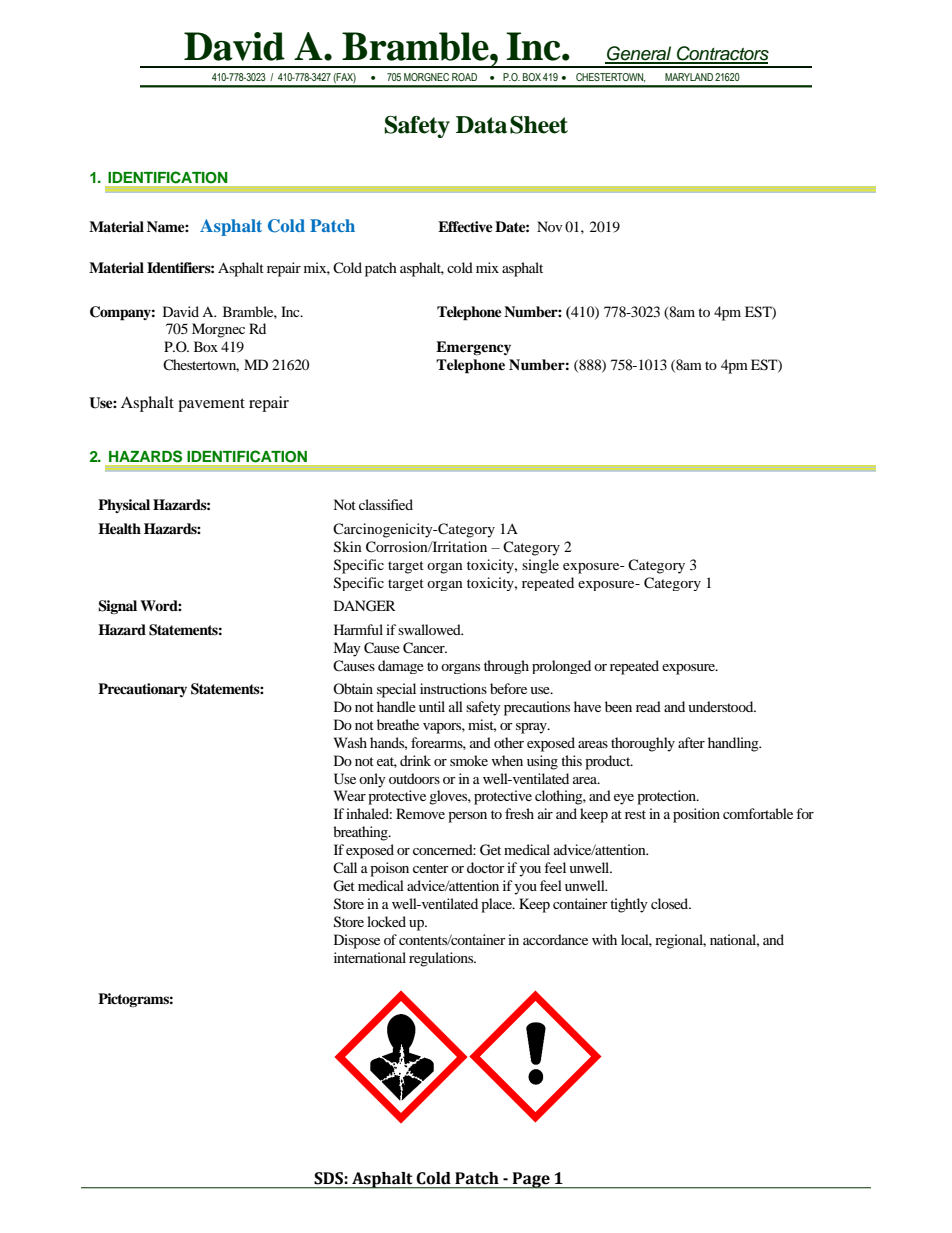 The height and width of the screenshot is (1233, 952). Describe the element at coordinates (540, 566) in the screenshot. I see `single` at that location.
